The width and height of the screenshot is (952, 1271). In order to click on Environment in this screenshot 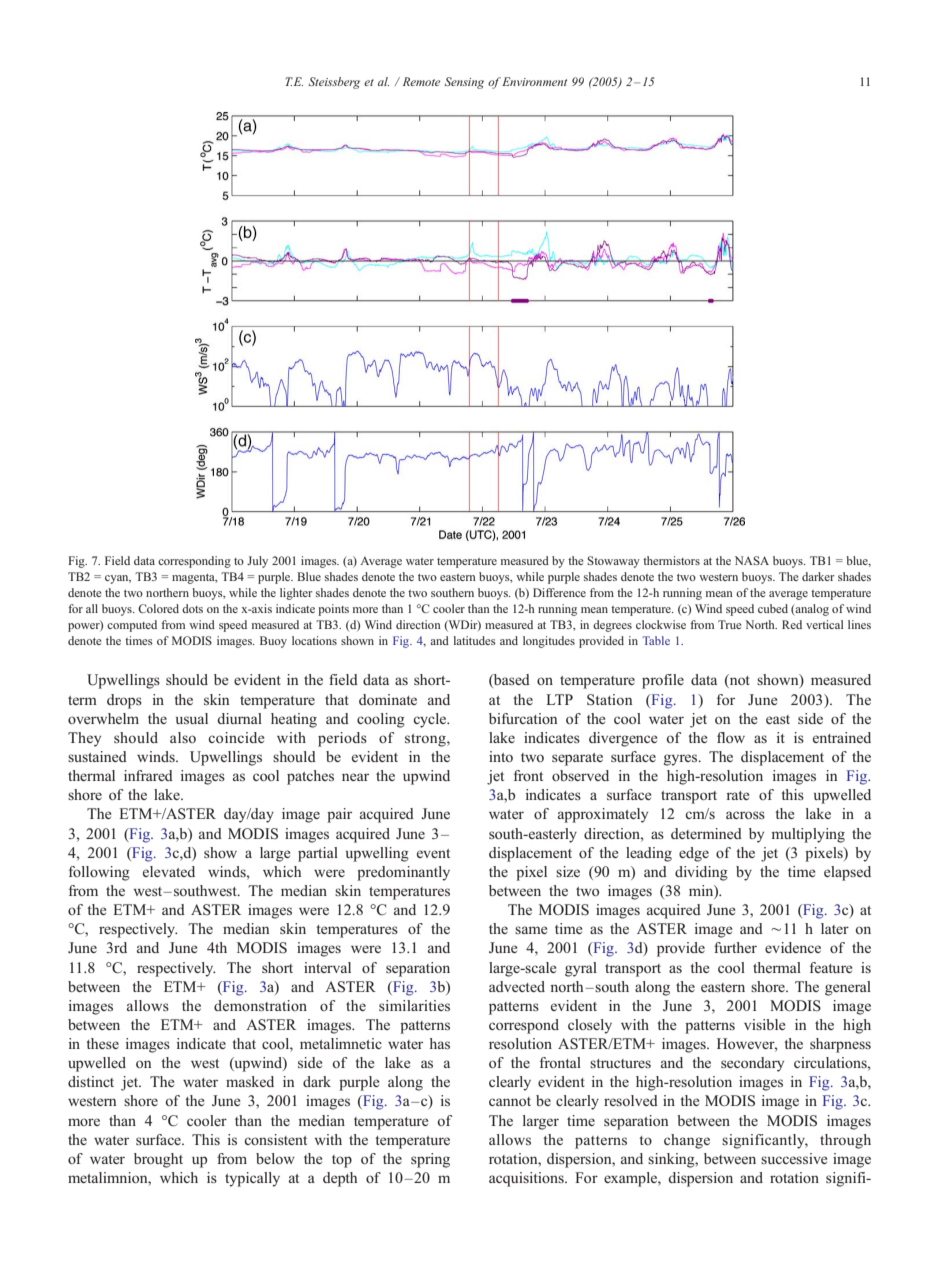, I will do `click(534, 81)`.
